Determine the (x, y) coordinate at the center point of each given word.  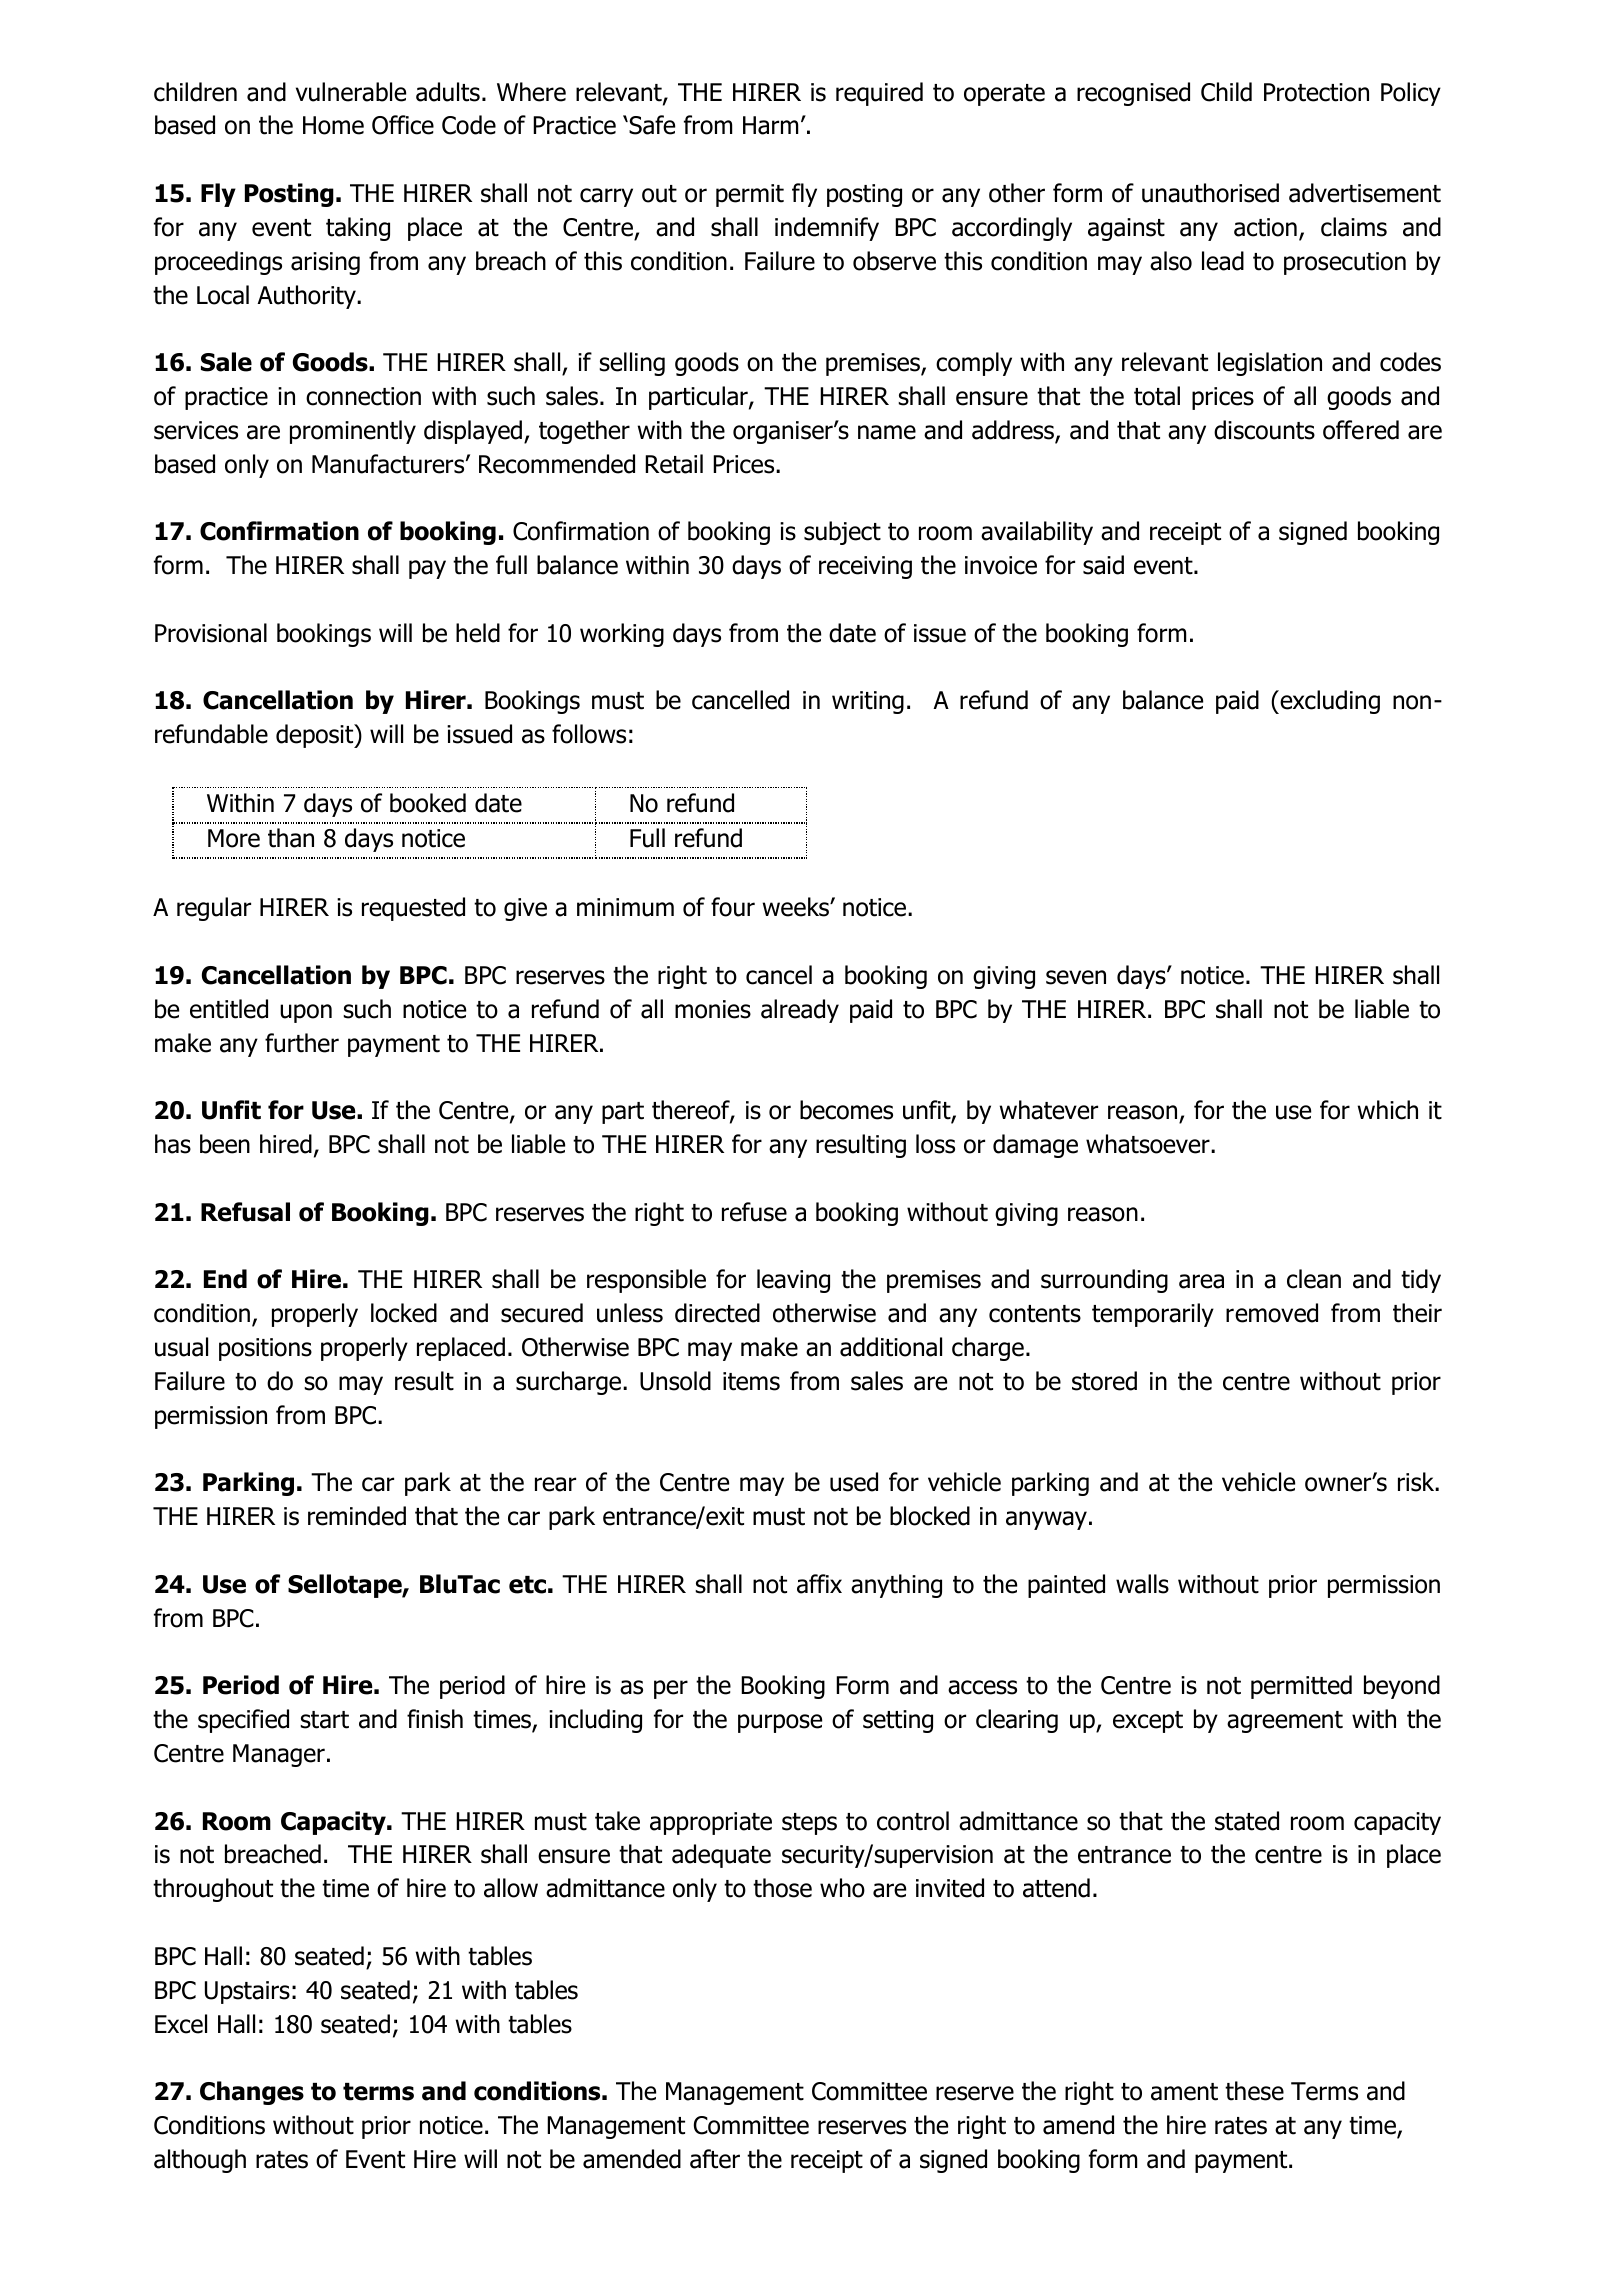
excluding (1329, 702)
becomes (846, 1110)
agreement (1285, 1722)
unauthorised (1210, 193)
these (1254, 2091)
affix (819, 1584)
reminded (357, 1516)
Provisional (211, 633)
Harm (770, 125)
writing (868, 702)
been (225, 1144)
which (1388, 1110)
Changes (252, 2093)
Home (333, 125)
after (715, 2159)
